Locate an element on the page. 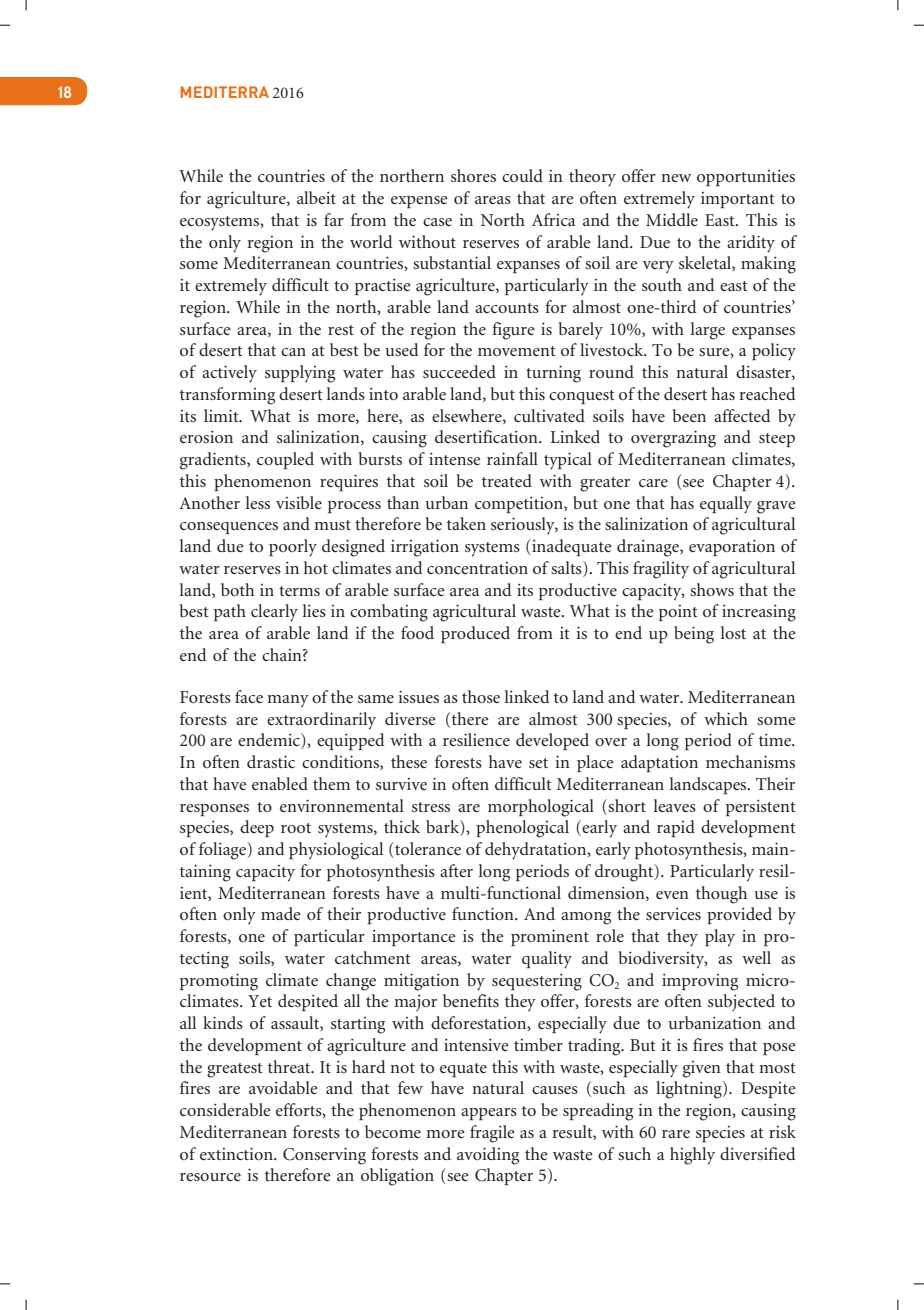  albeit is located at coordinates (316, 197).
